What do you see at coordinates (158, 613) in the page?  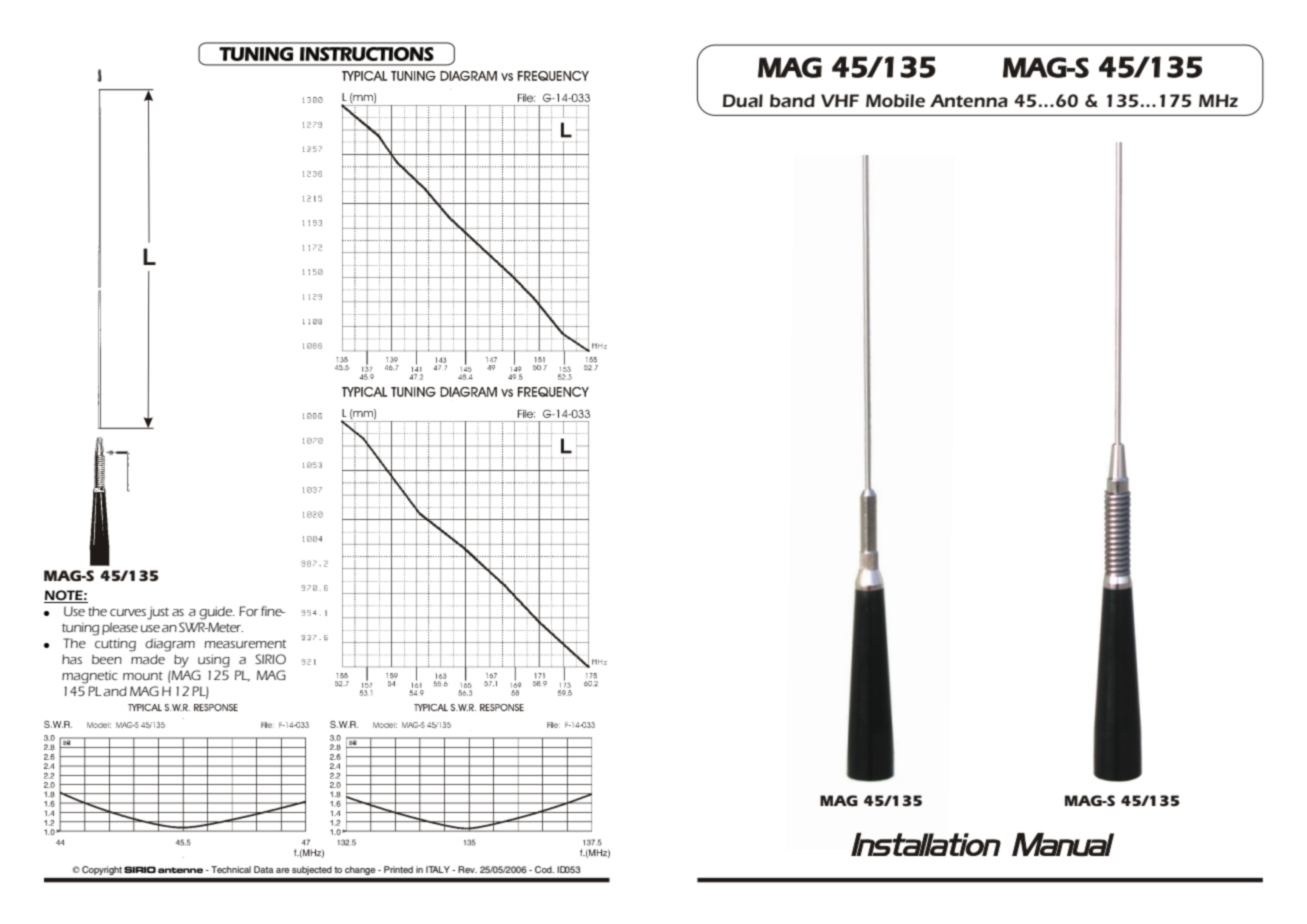 I see `just` at bounding box center [158, 613].
